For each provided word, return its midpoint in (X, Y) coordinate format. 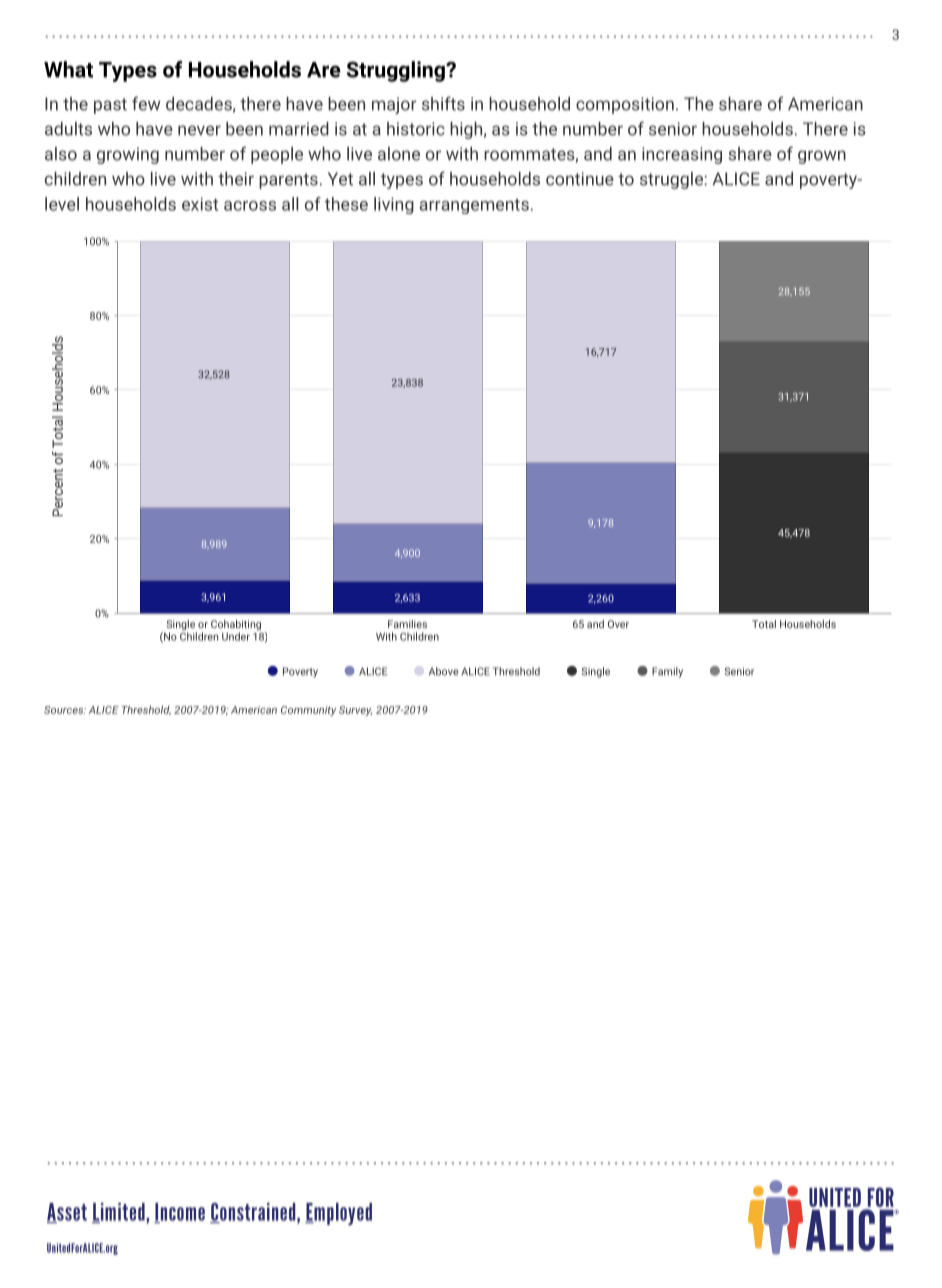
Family (667, 672)
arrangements (474, 206)
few (146, 103)
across (250, 206)
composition (625, 105)
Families (407, 624)
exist (200, 204)
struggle (672, 180)
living (394, 205)
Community (308, 711)
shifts (443, 103)
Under (236, 636)
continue (580, 179)
